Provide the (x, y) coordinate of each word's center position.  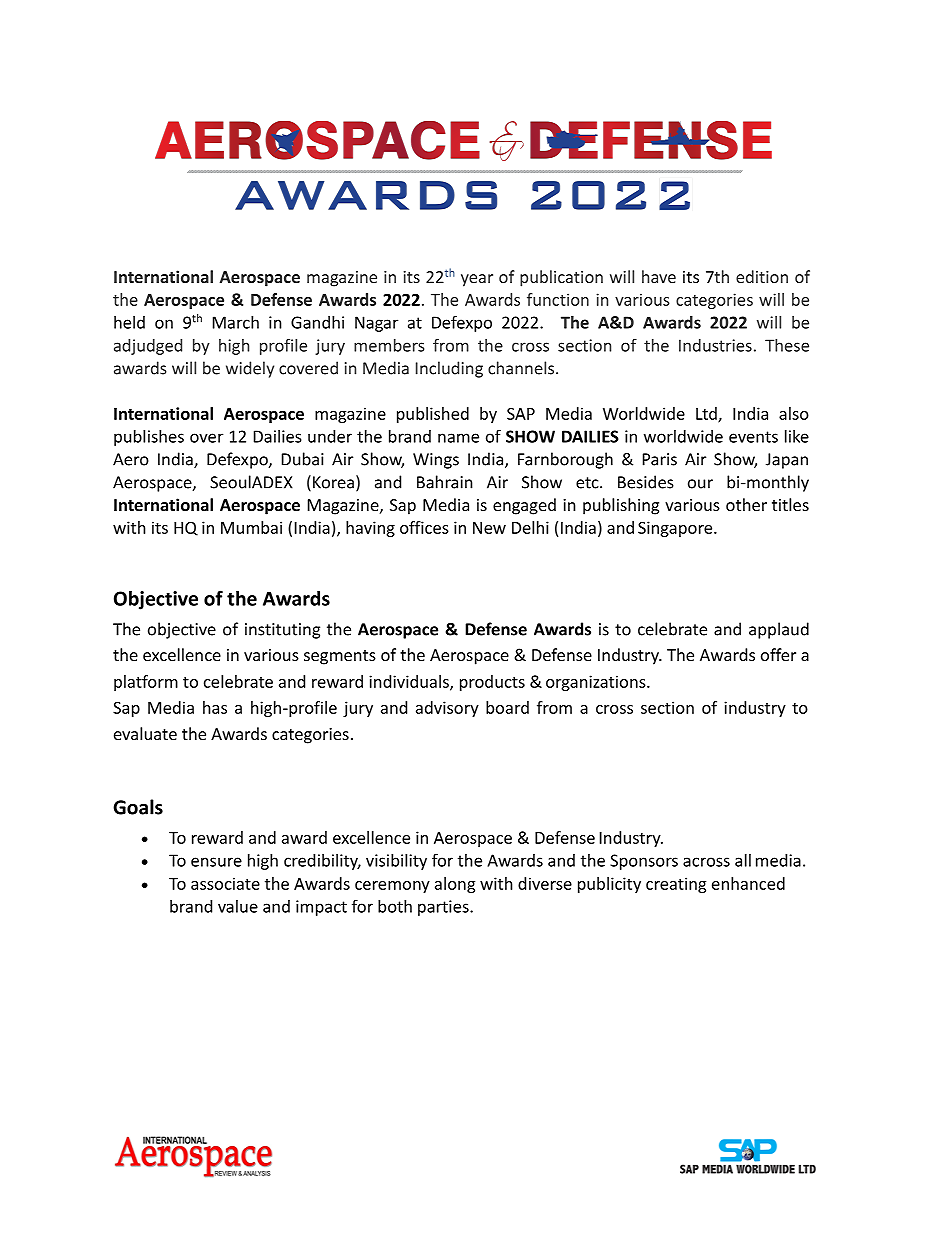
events (753, 437)
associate (225, 883)
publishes (149, 438)
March (236, 322)
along (455, 885)
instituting (282, 631)
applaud (779, 630)
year (477, 280)
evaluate (145, 733)
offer (778, 654)
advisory (447, 709)
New (489, 528)
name (458, 438)
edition (762, 276)
